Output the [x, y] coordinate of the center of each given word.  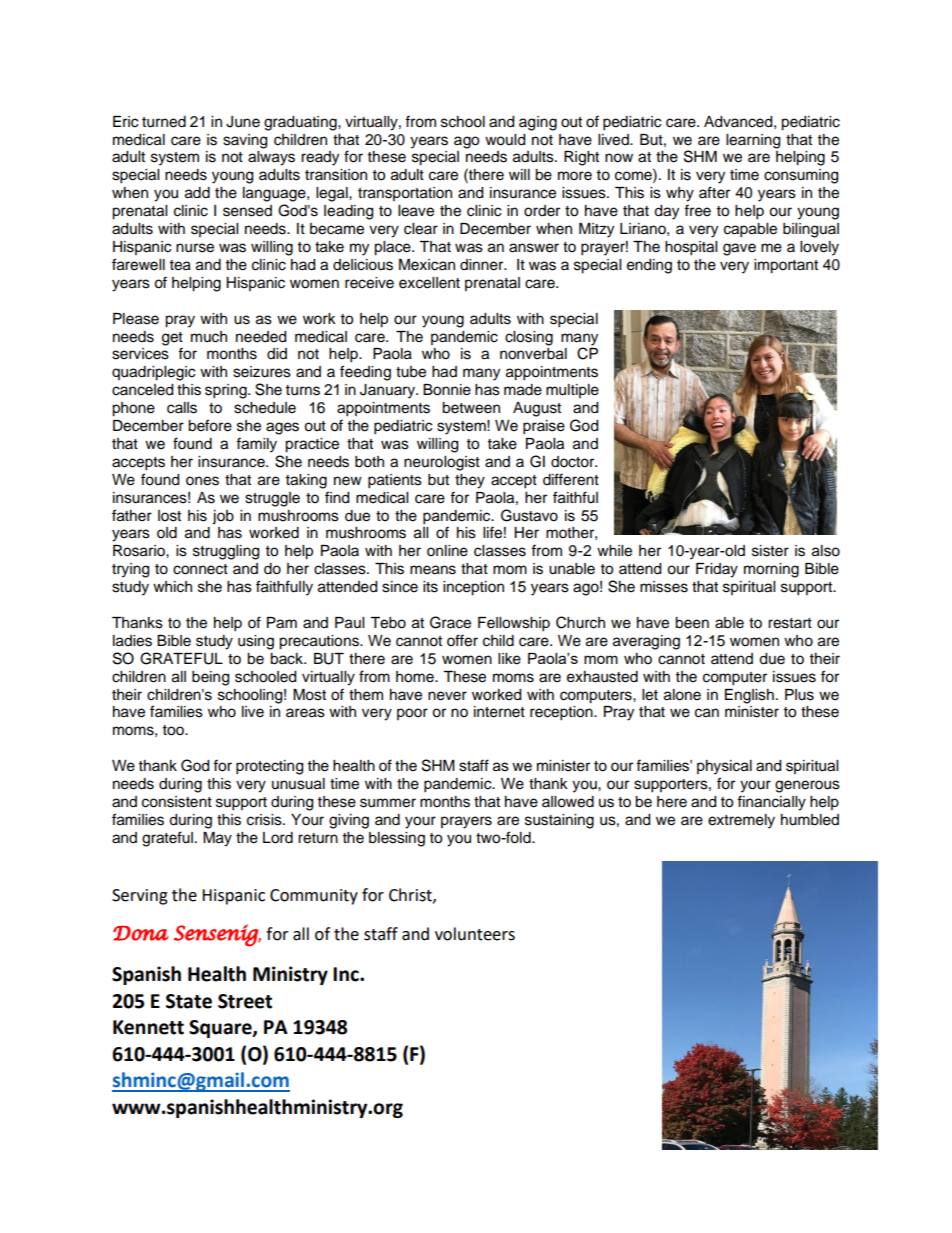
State [189, 1001]
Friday [717, 570]
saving [245, 141]
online [447, 551]
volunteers [475, 934]
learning [753, 141]
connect [200, 569]
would [505, 140]
